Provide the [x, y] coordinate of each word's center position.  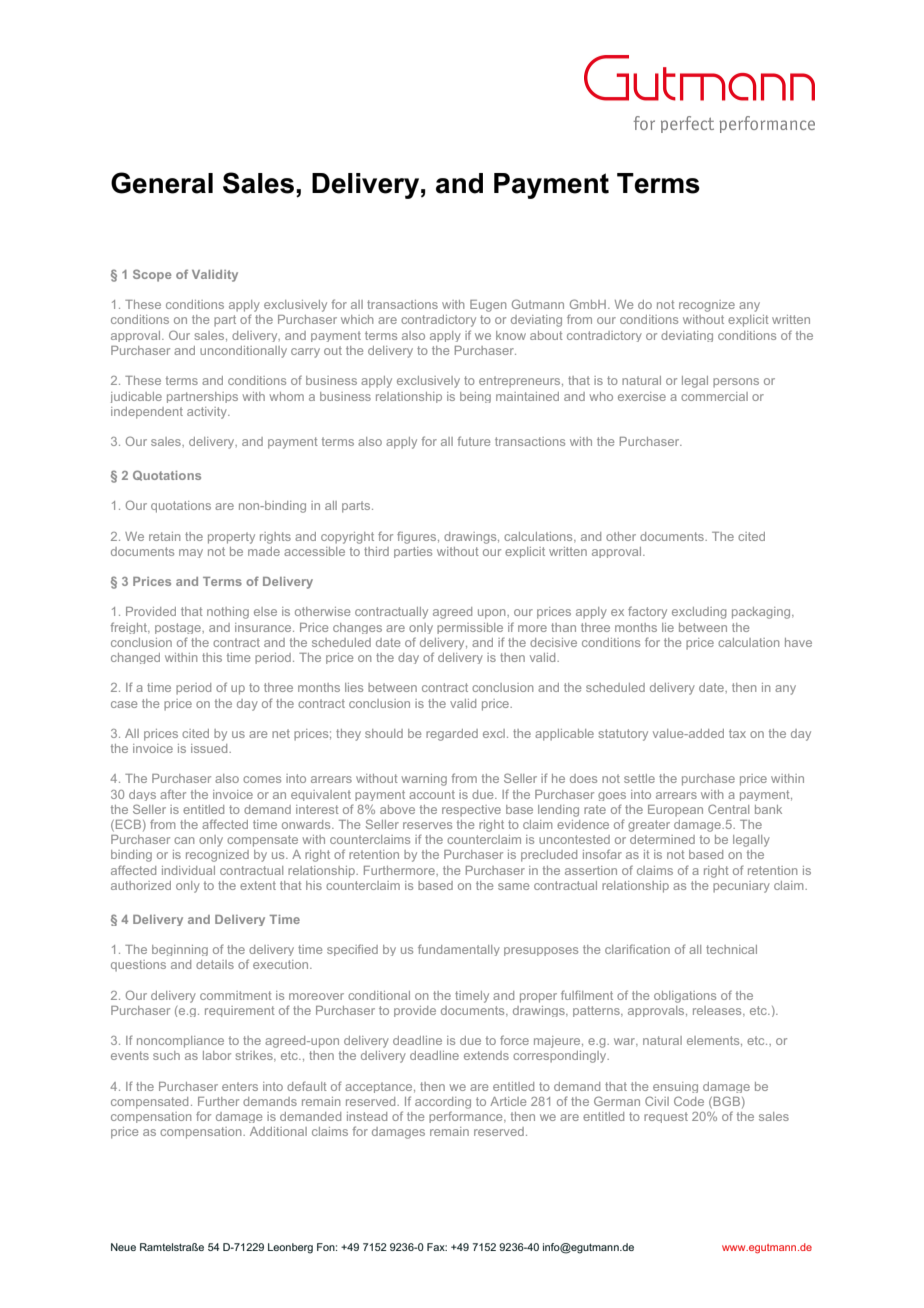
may [191, 553]
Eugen [488, 306]
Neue [123, 1247]
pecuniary [741, 887]
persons [736, 382]
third [376, 551]
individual [188, 870]
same [513, 886]
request [666, 1117]
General [162, 183]
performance [467, 1117]
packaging [762, 613]
